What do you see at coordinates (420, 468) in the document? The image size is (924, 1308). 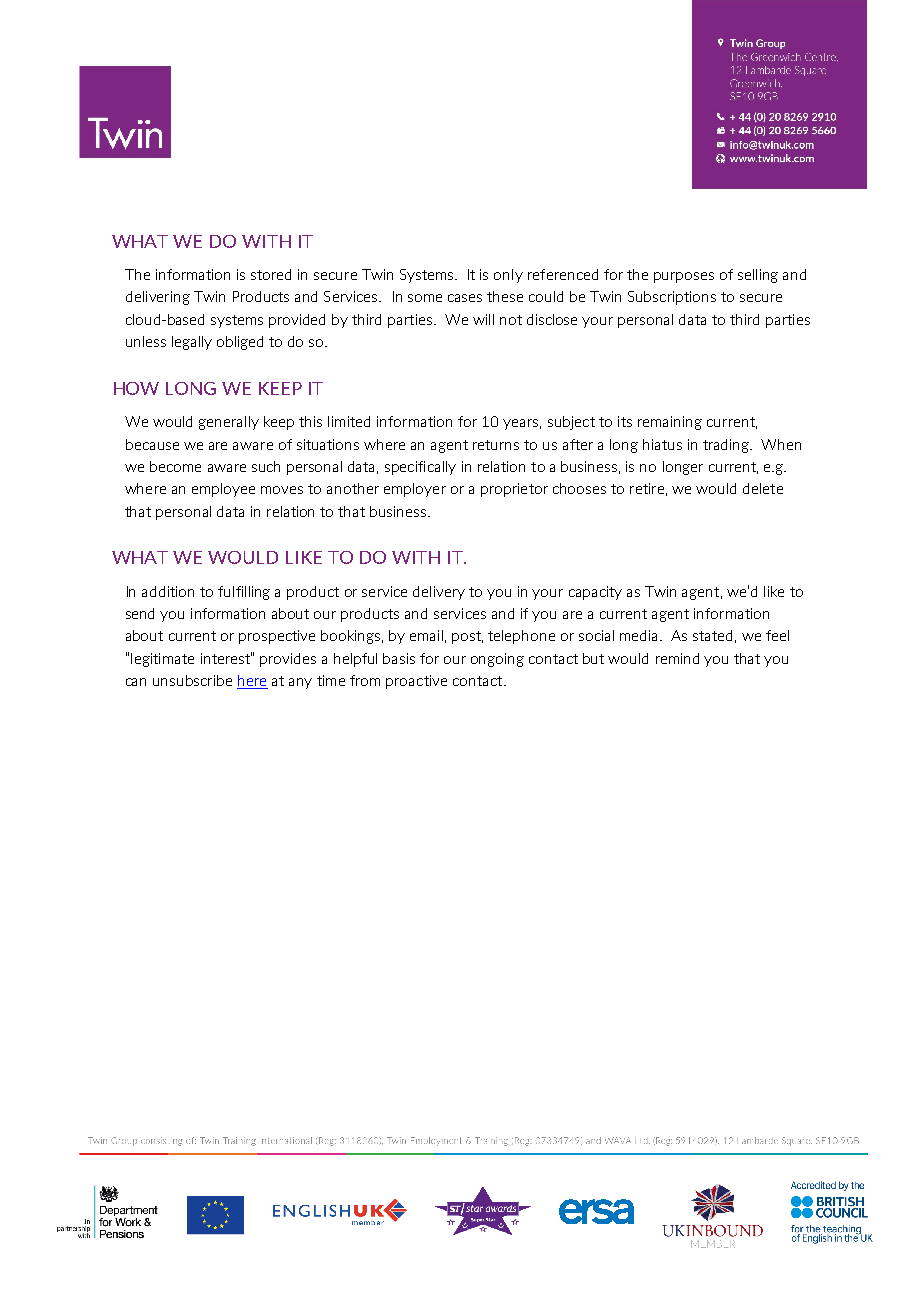 I see `specifically` at bounding box center [420, 468].
